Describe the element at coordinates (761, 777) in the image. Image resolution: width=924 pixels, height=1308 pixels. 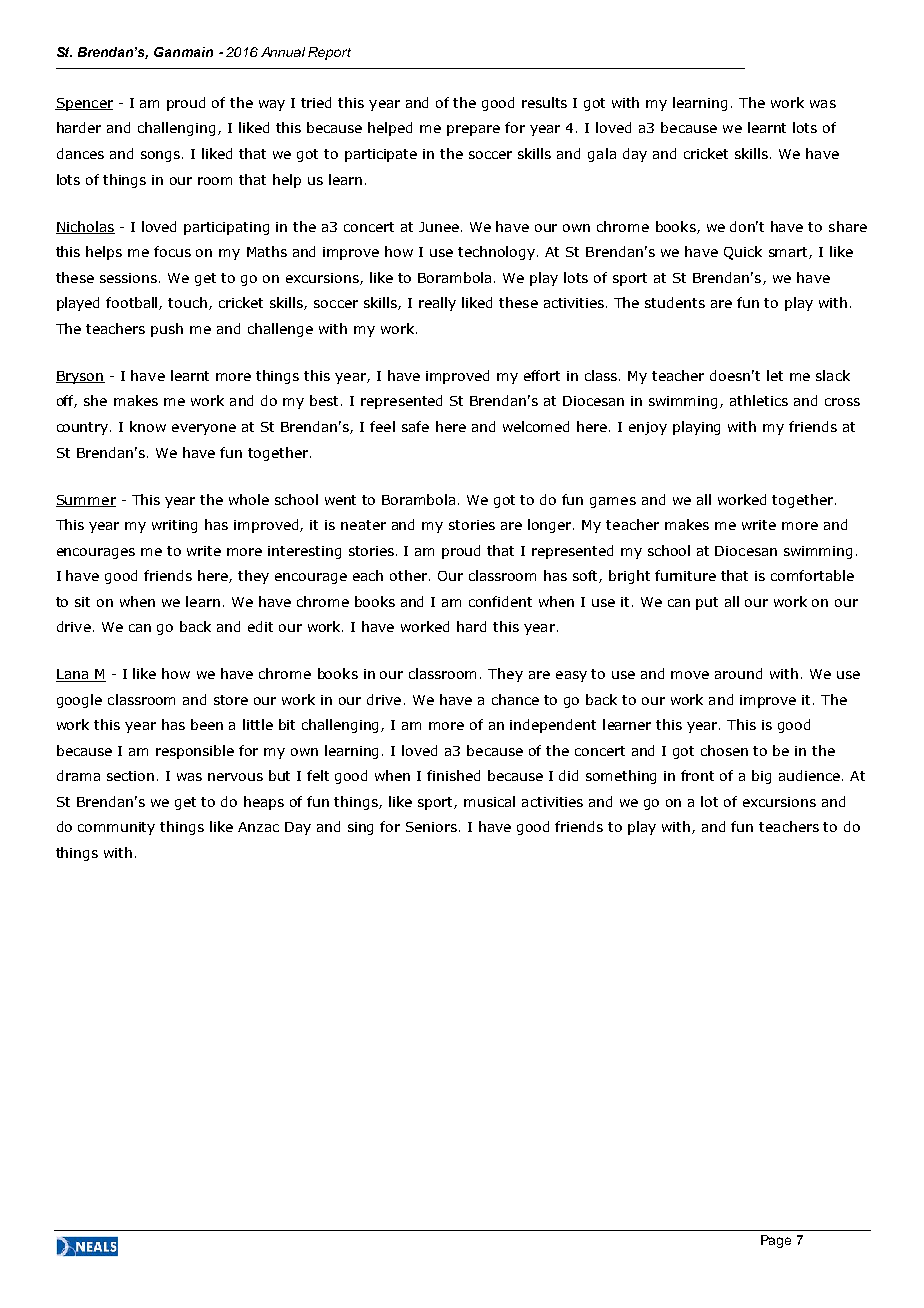
I see `big` at that location.
